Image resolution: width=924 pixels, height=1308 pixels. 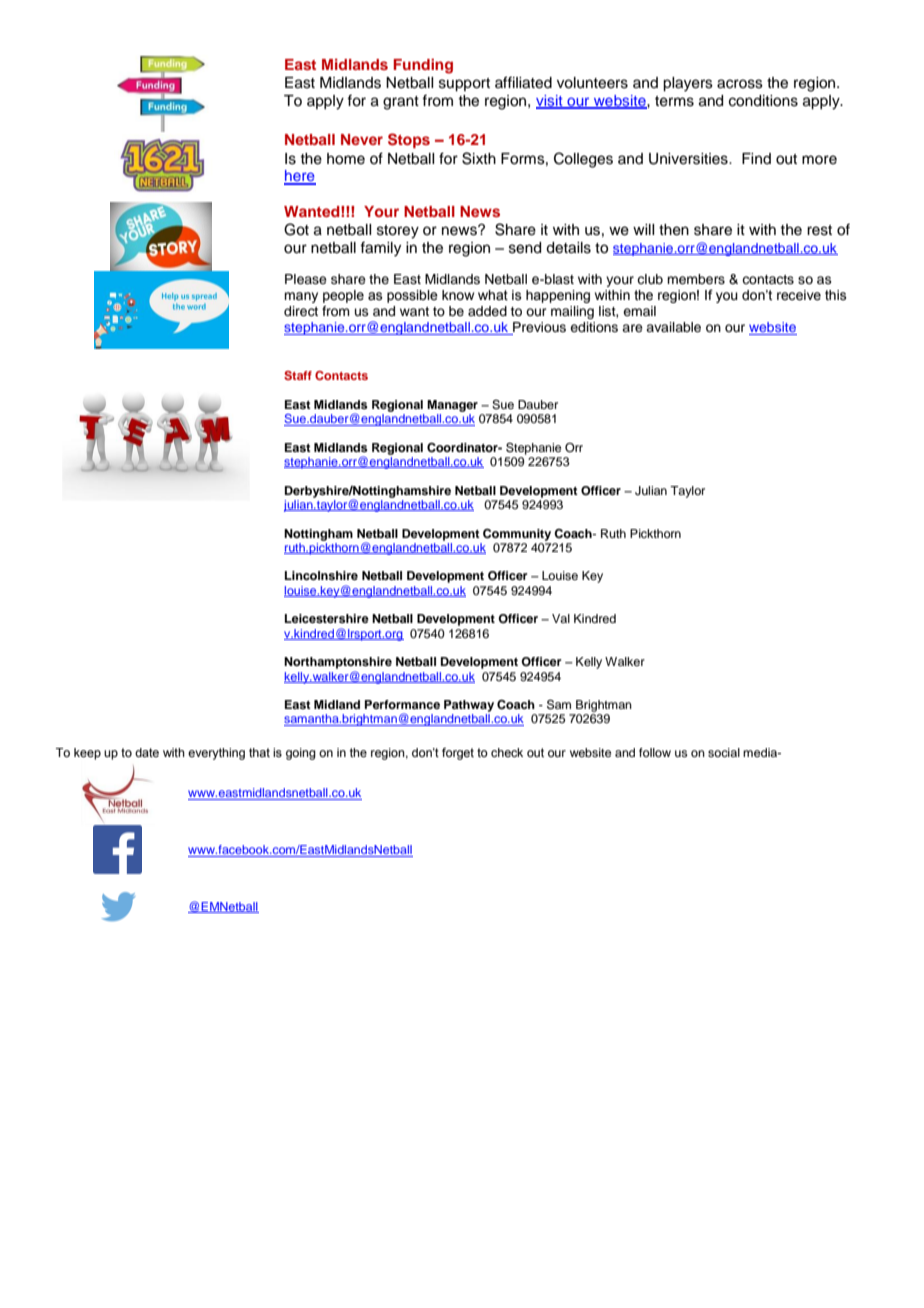 I want to click on receive, so click(x=799, y=295).
